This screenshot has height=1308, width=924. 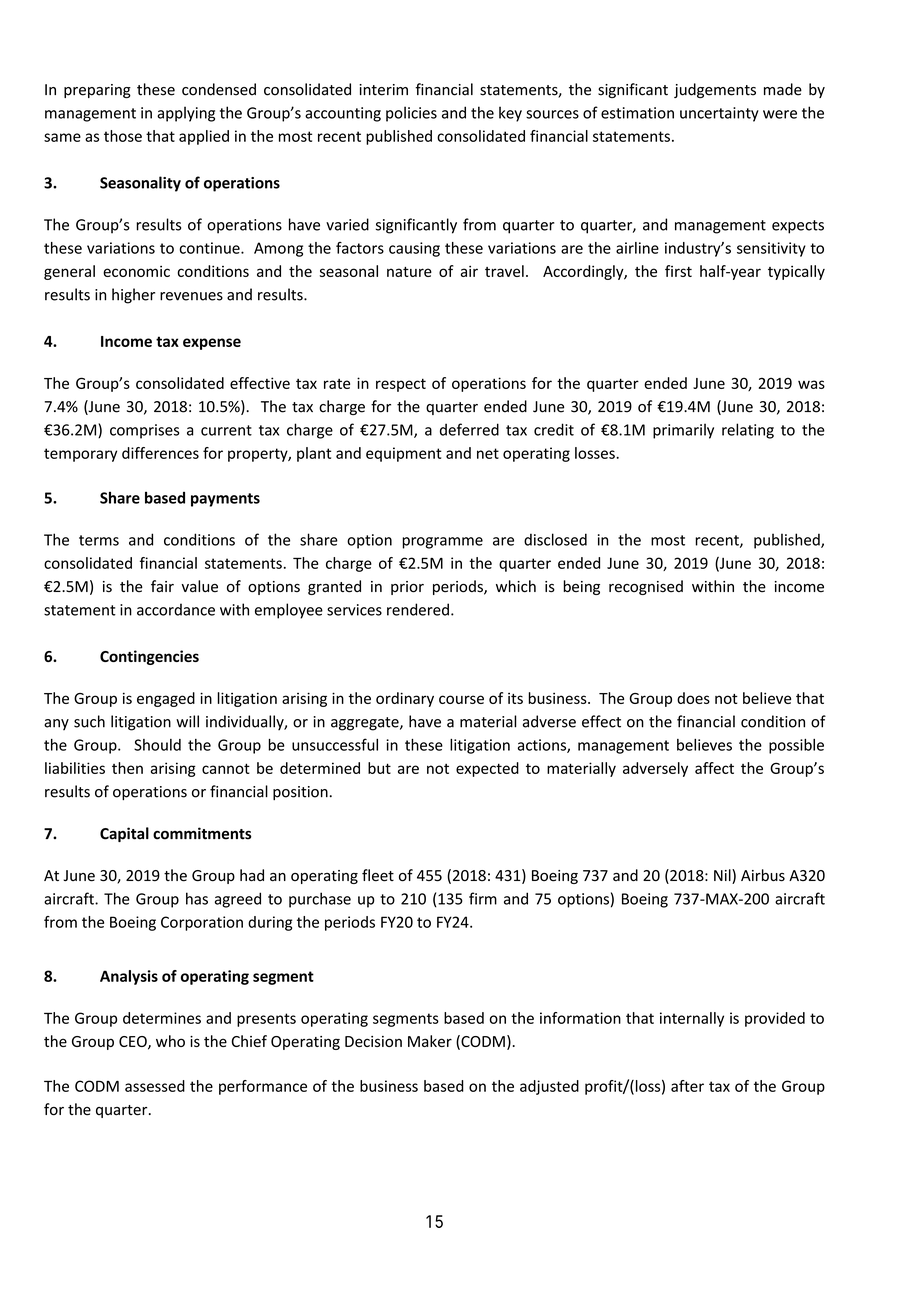 I want to click on policies, so click(x=411, y=114).
